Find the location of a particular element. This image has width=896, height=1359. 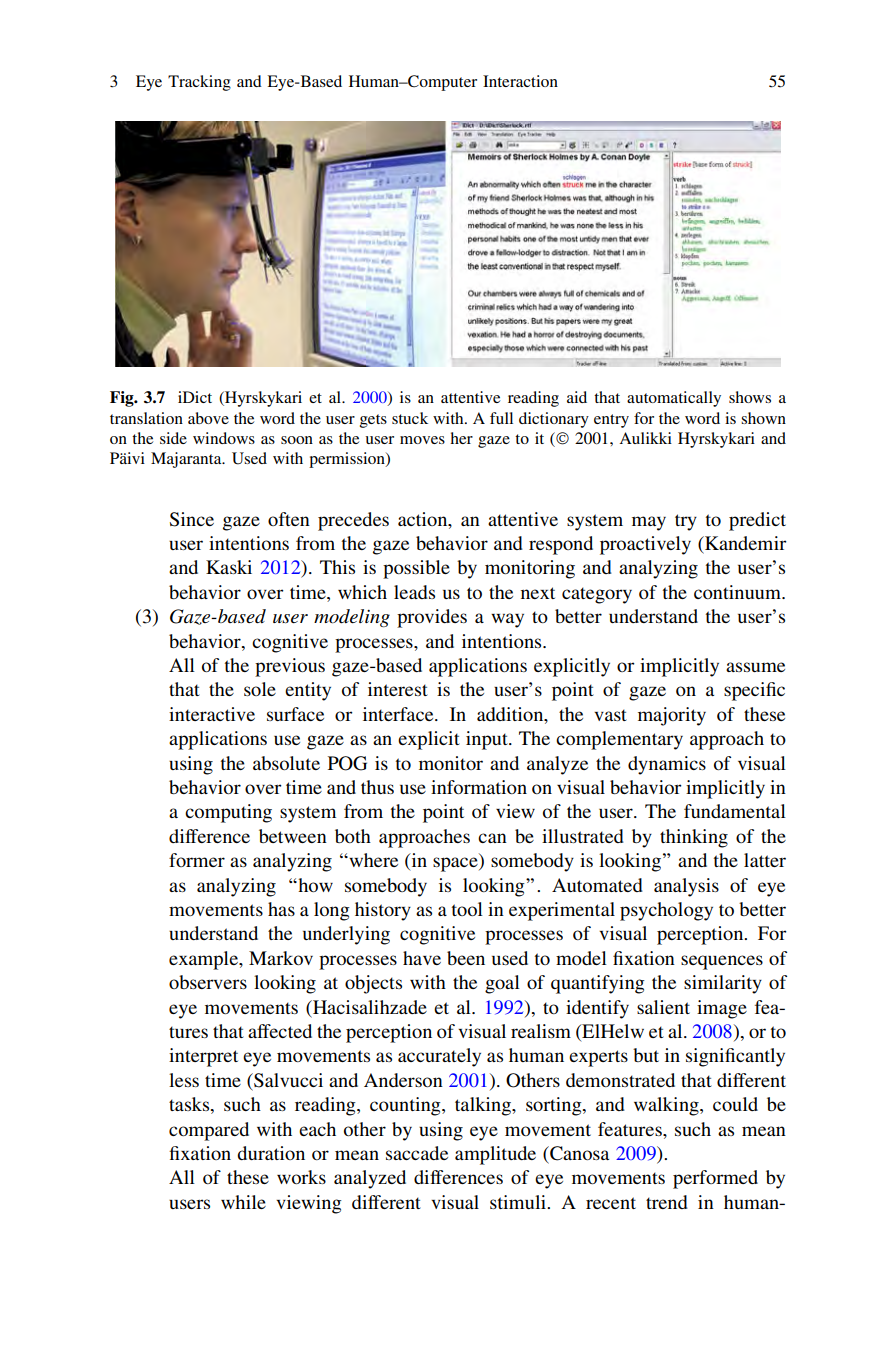

may is located at coordinates (649, 523).
